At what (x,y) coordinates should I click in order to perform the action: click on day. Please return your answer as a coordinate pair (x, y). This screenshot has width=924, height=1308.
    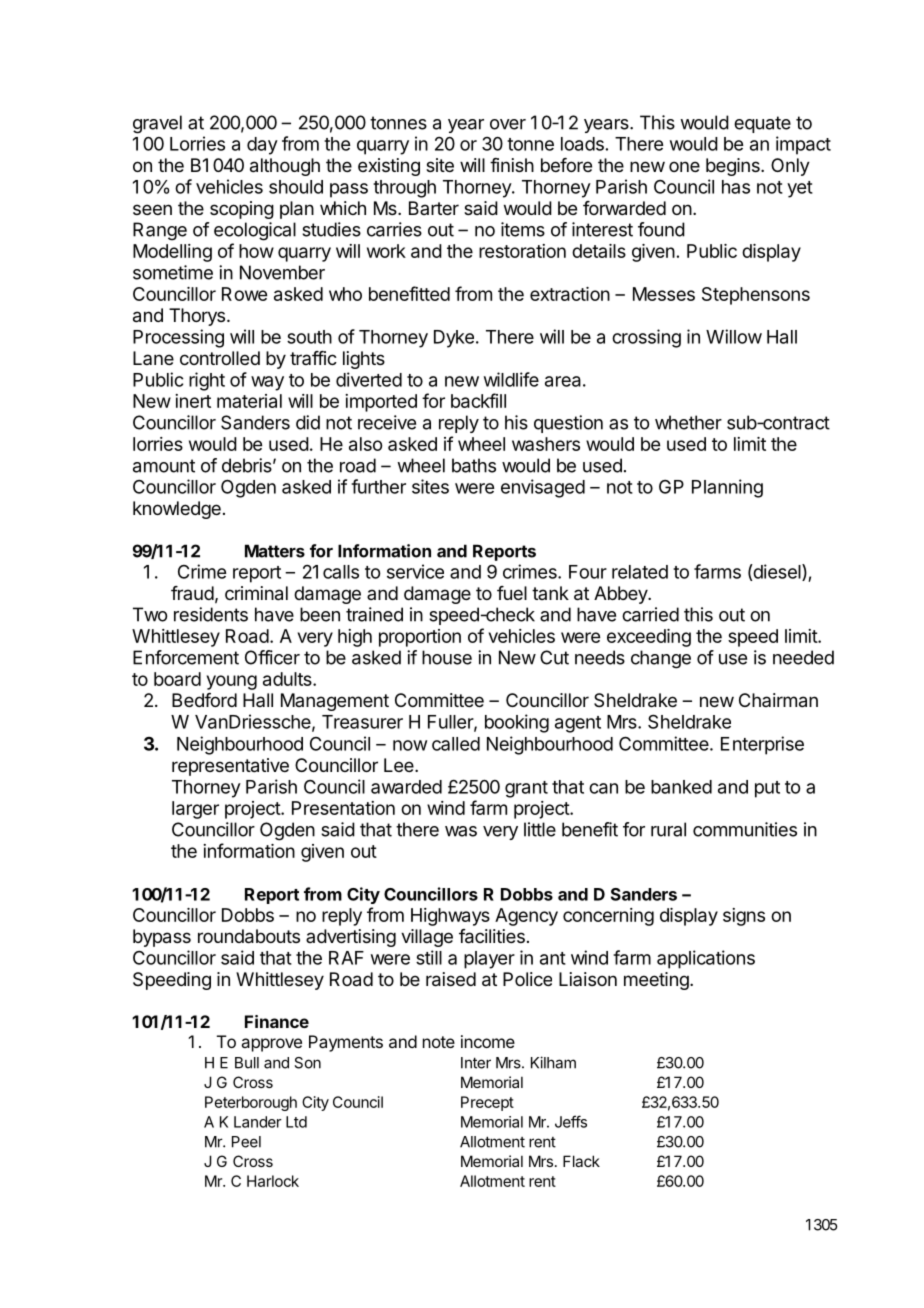
    Looking at the image, I should click on (262, 146).
